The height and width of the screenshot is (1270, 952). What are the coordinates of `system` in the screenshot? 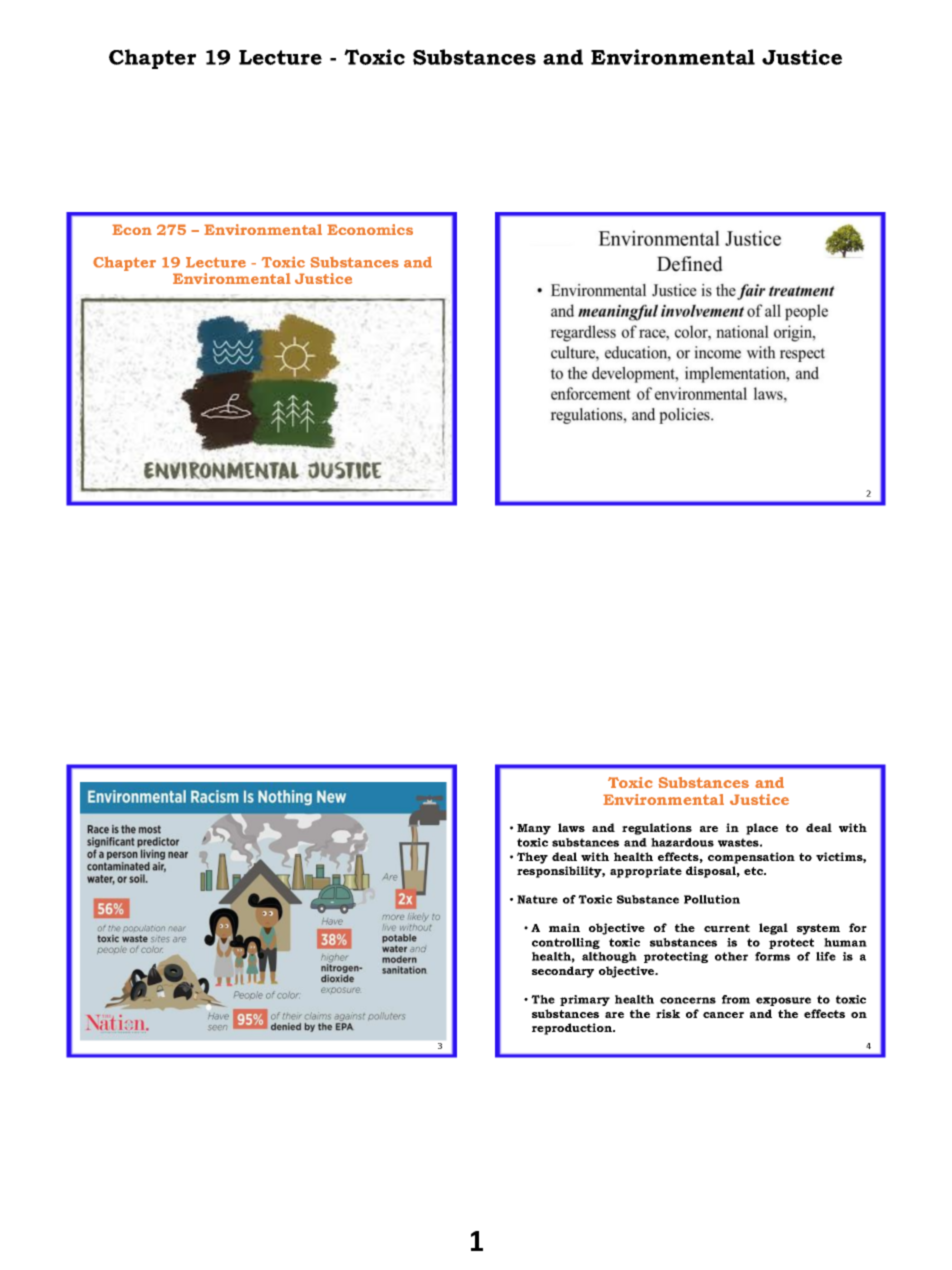 It's located at (818, 929).
